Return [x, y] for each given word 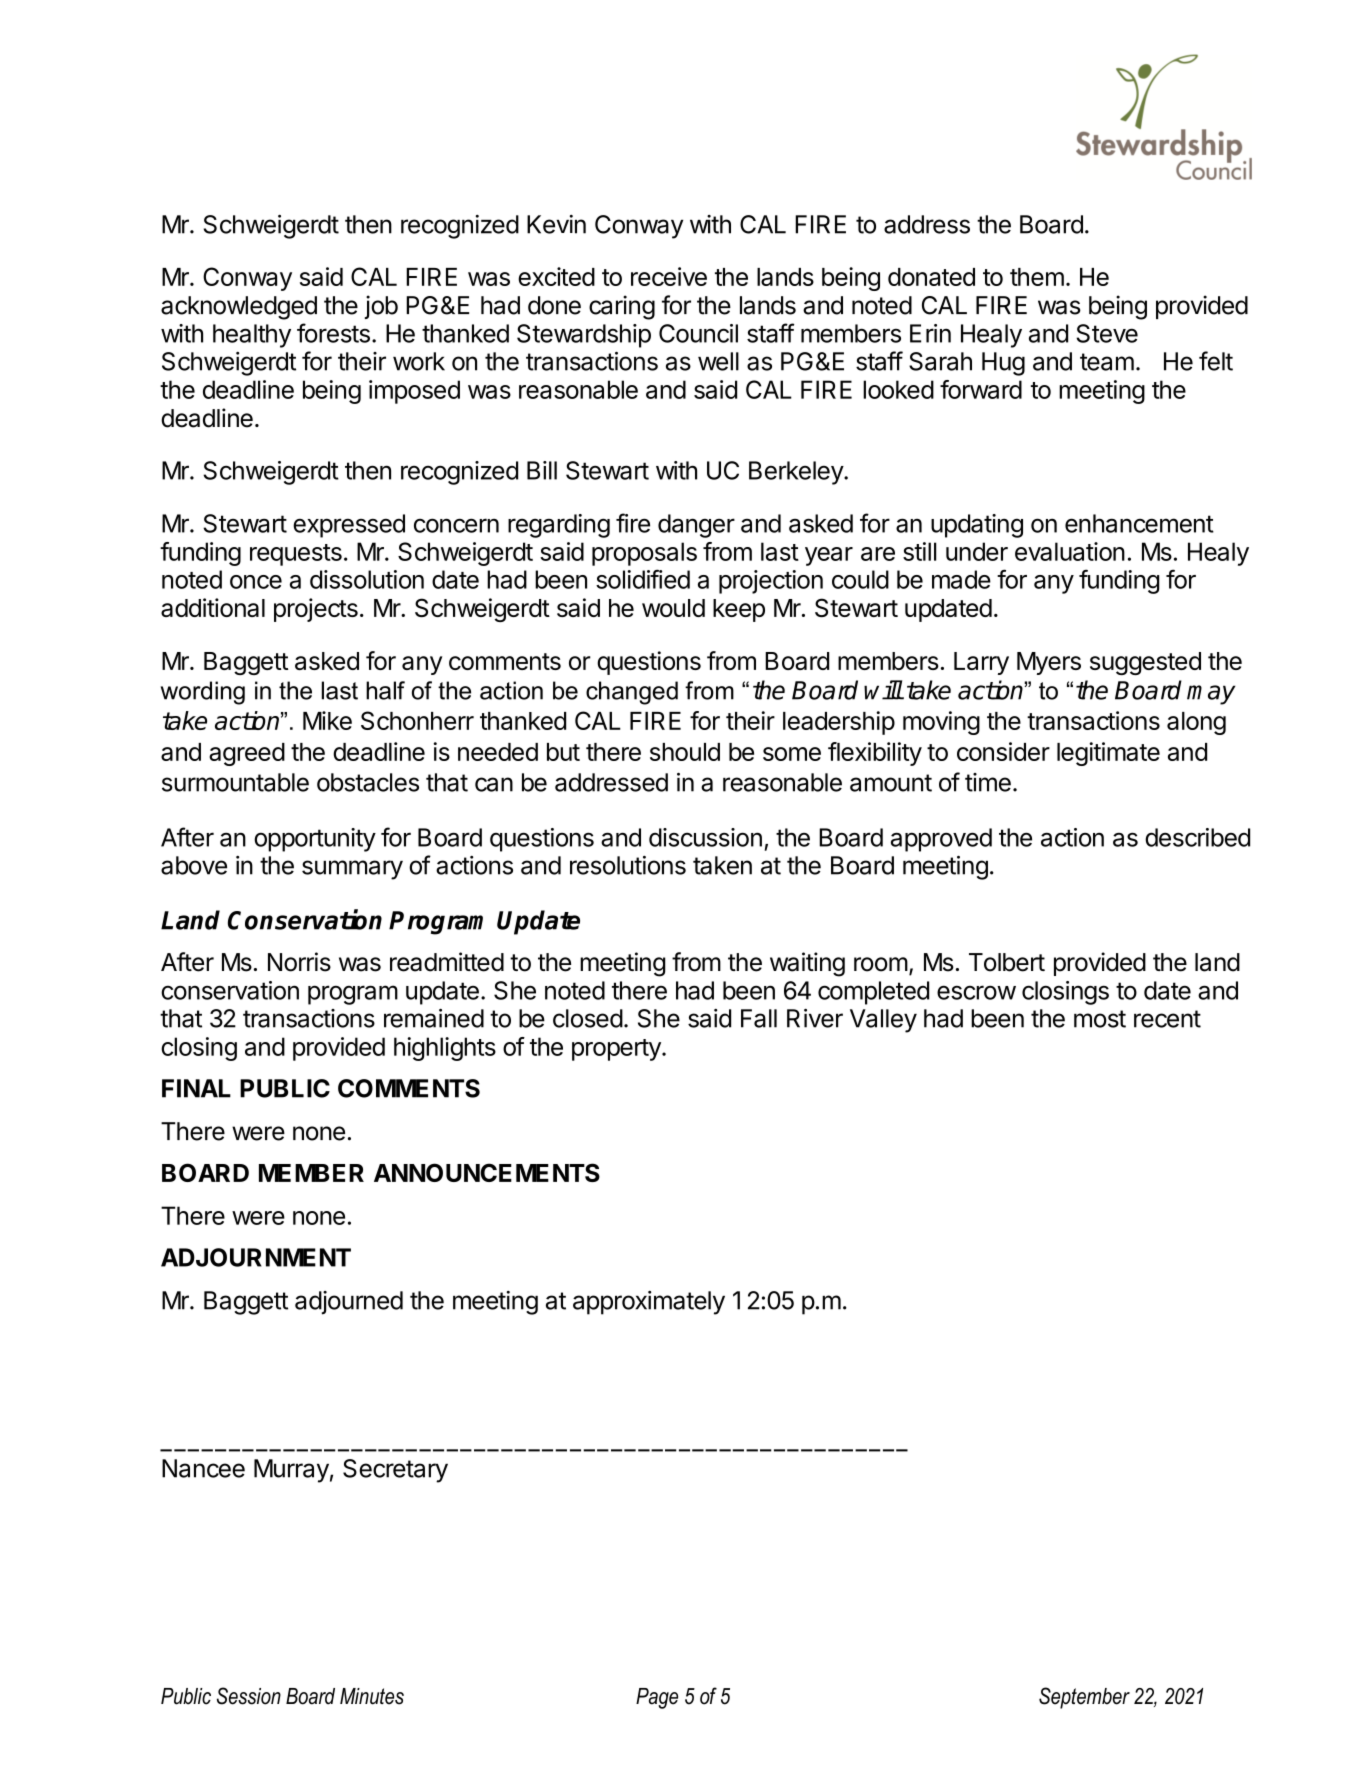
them [1037, 277]
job [381, 307]
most [1100, 1019]
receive [669, 276]
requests [296, 555]
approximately [649, 1303]
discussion [705, 837]
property [617, 1050]
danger [696, 526]
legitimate [1108, 754]
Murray [291, 1471]
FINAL [196, 1088]
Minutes [372, 1696]
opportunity [315, 840]
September [1084, 1698]
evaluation [1070, 551]
